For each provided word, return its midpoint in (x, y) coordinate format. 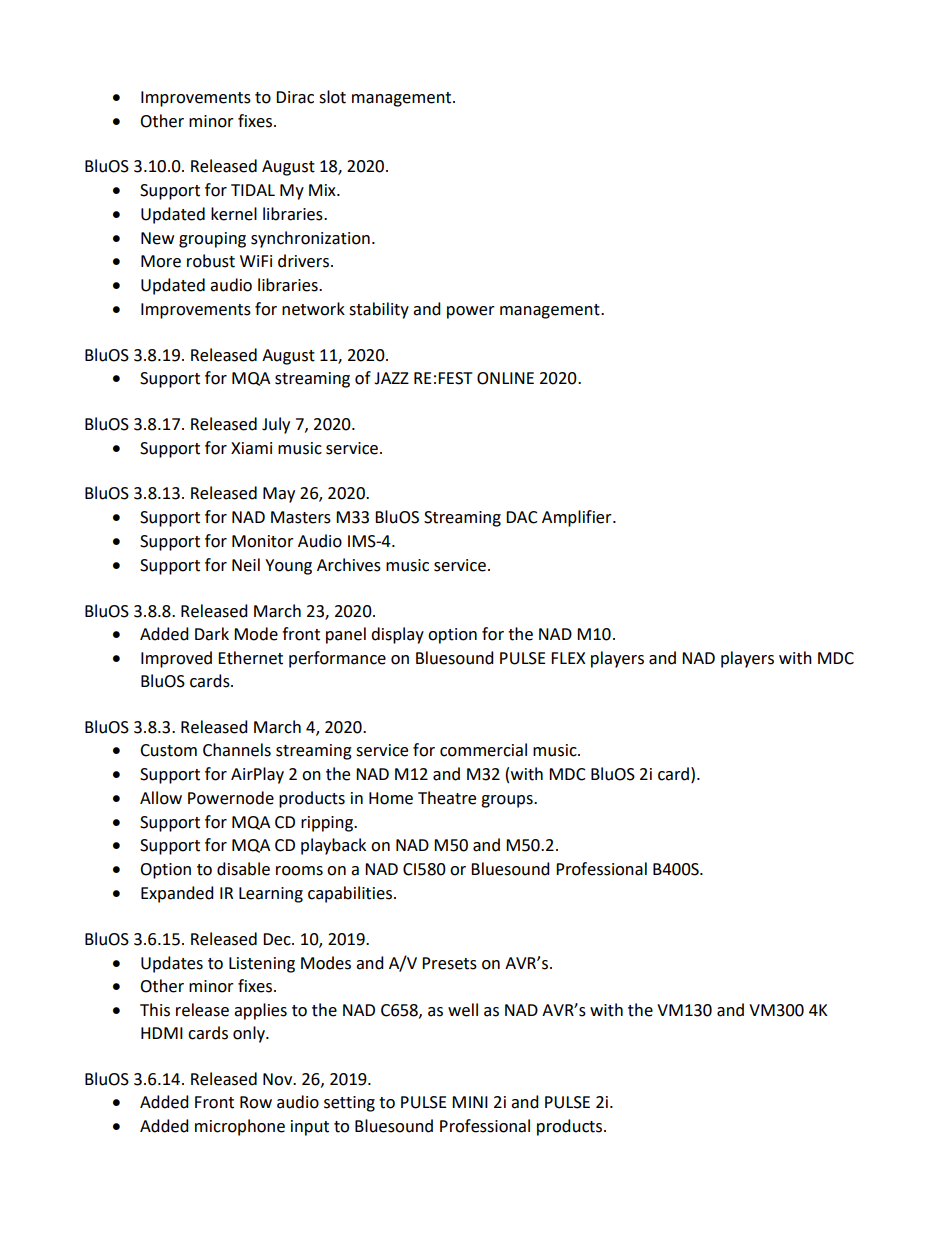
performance (337, 659)
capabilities (350, 894)
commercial (483, 750)
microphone (240, 1127)
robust (211, 261)
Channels (237, 750)
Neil (246, 565)
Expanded (177, 894)
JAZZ (391, 378)
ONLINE (505, 378)
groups (508, 801)
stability (379, 310)
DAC (522, 517)
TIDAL (253, 190)
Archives (349, 565)
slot (332, 97)
